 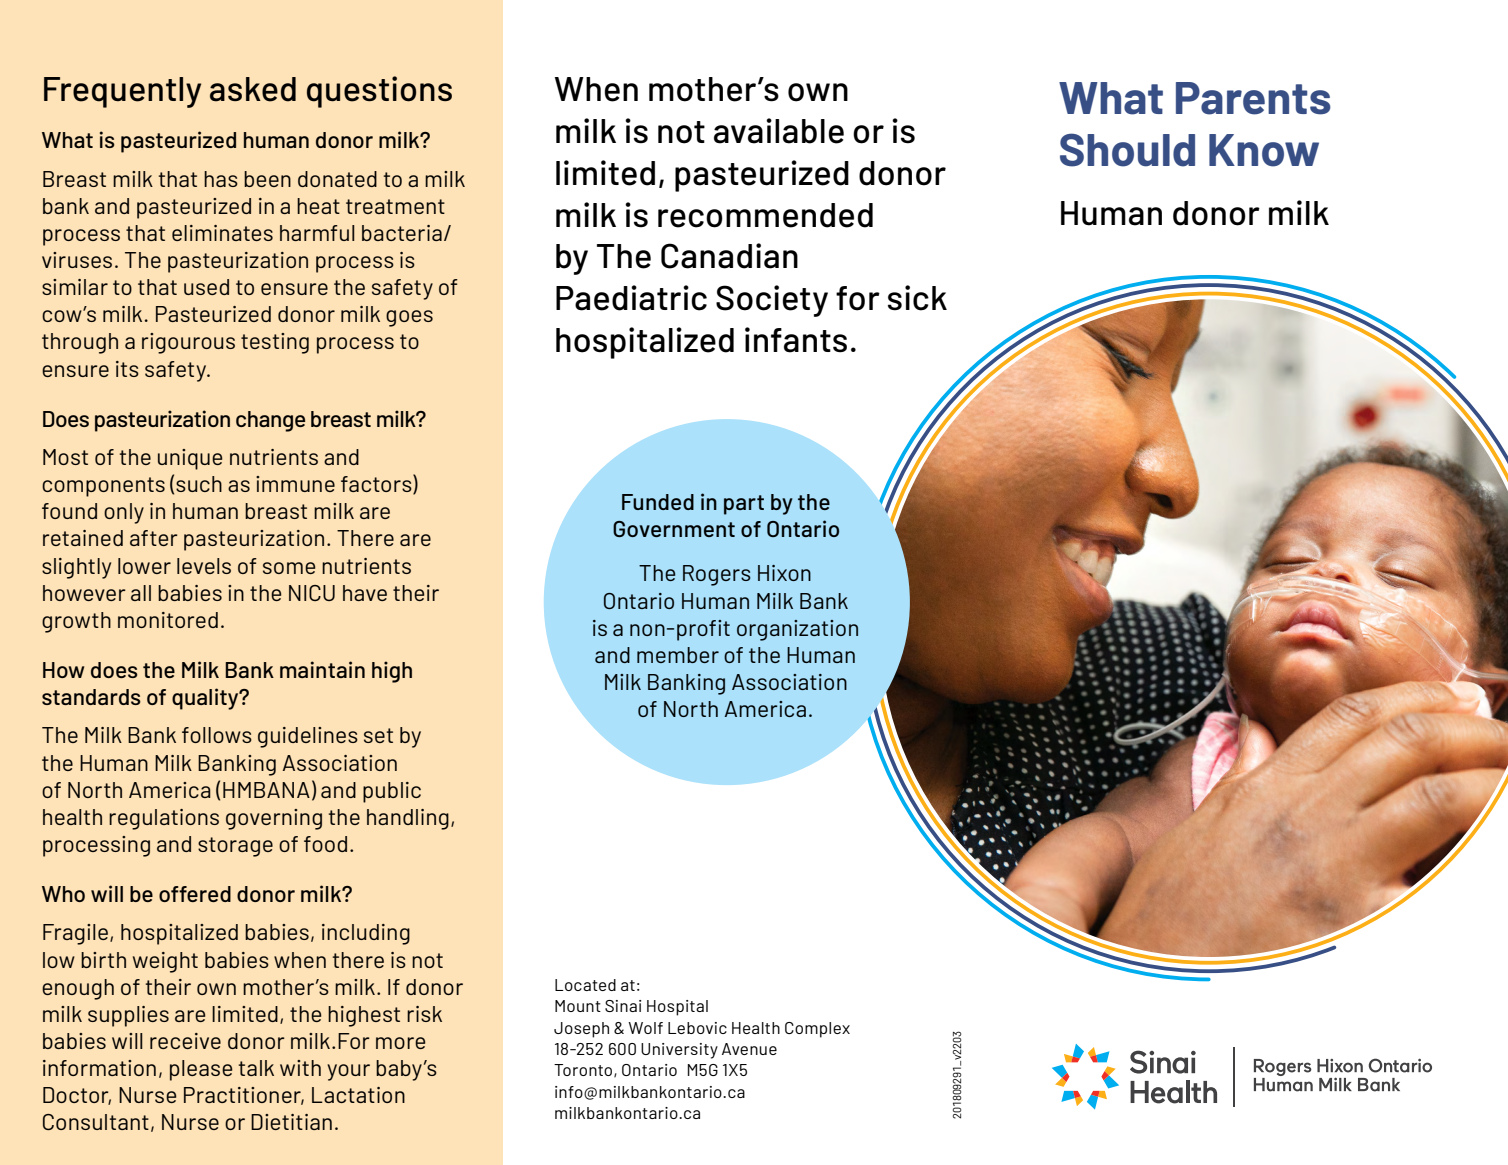 What do you see at coordinates (1127, 150) in the document?
I see `Should` at bounding box center [1127, 150].
